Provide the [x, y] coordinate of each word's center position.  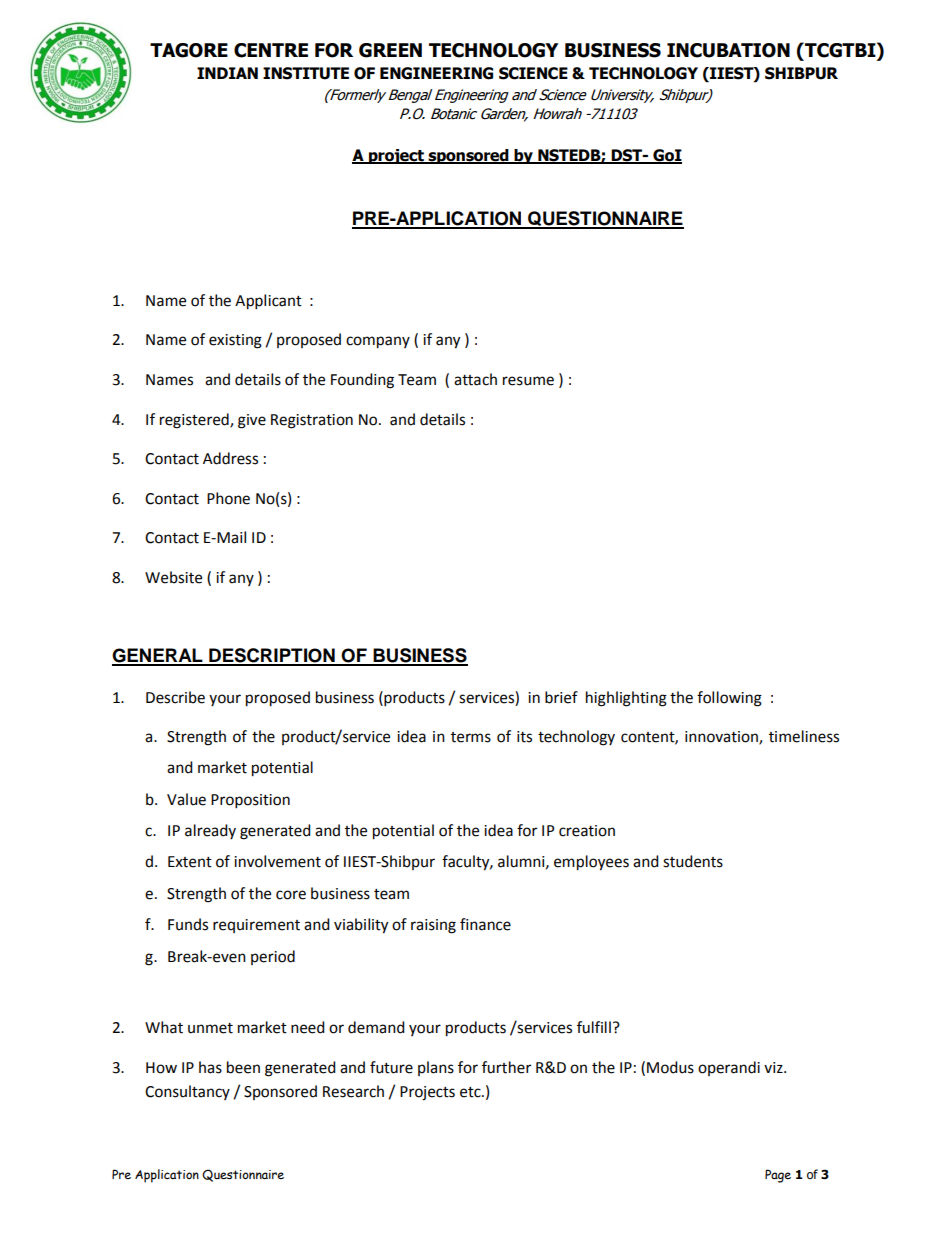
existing [235, 341]
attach [475, 379]
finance [485, 924]
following [729, 699]
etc [471, 1092]
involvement [277, 861]
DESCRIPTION [272, 656]
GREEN [390, 50]
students [693, 861]
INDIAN [227, 73]
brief [561, 697]
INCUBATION [728, 50]
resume [528, 381]
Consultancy [187, 1092]
